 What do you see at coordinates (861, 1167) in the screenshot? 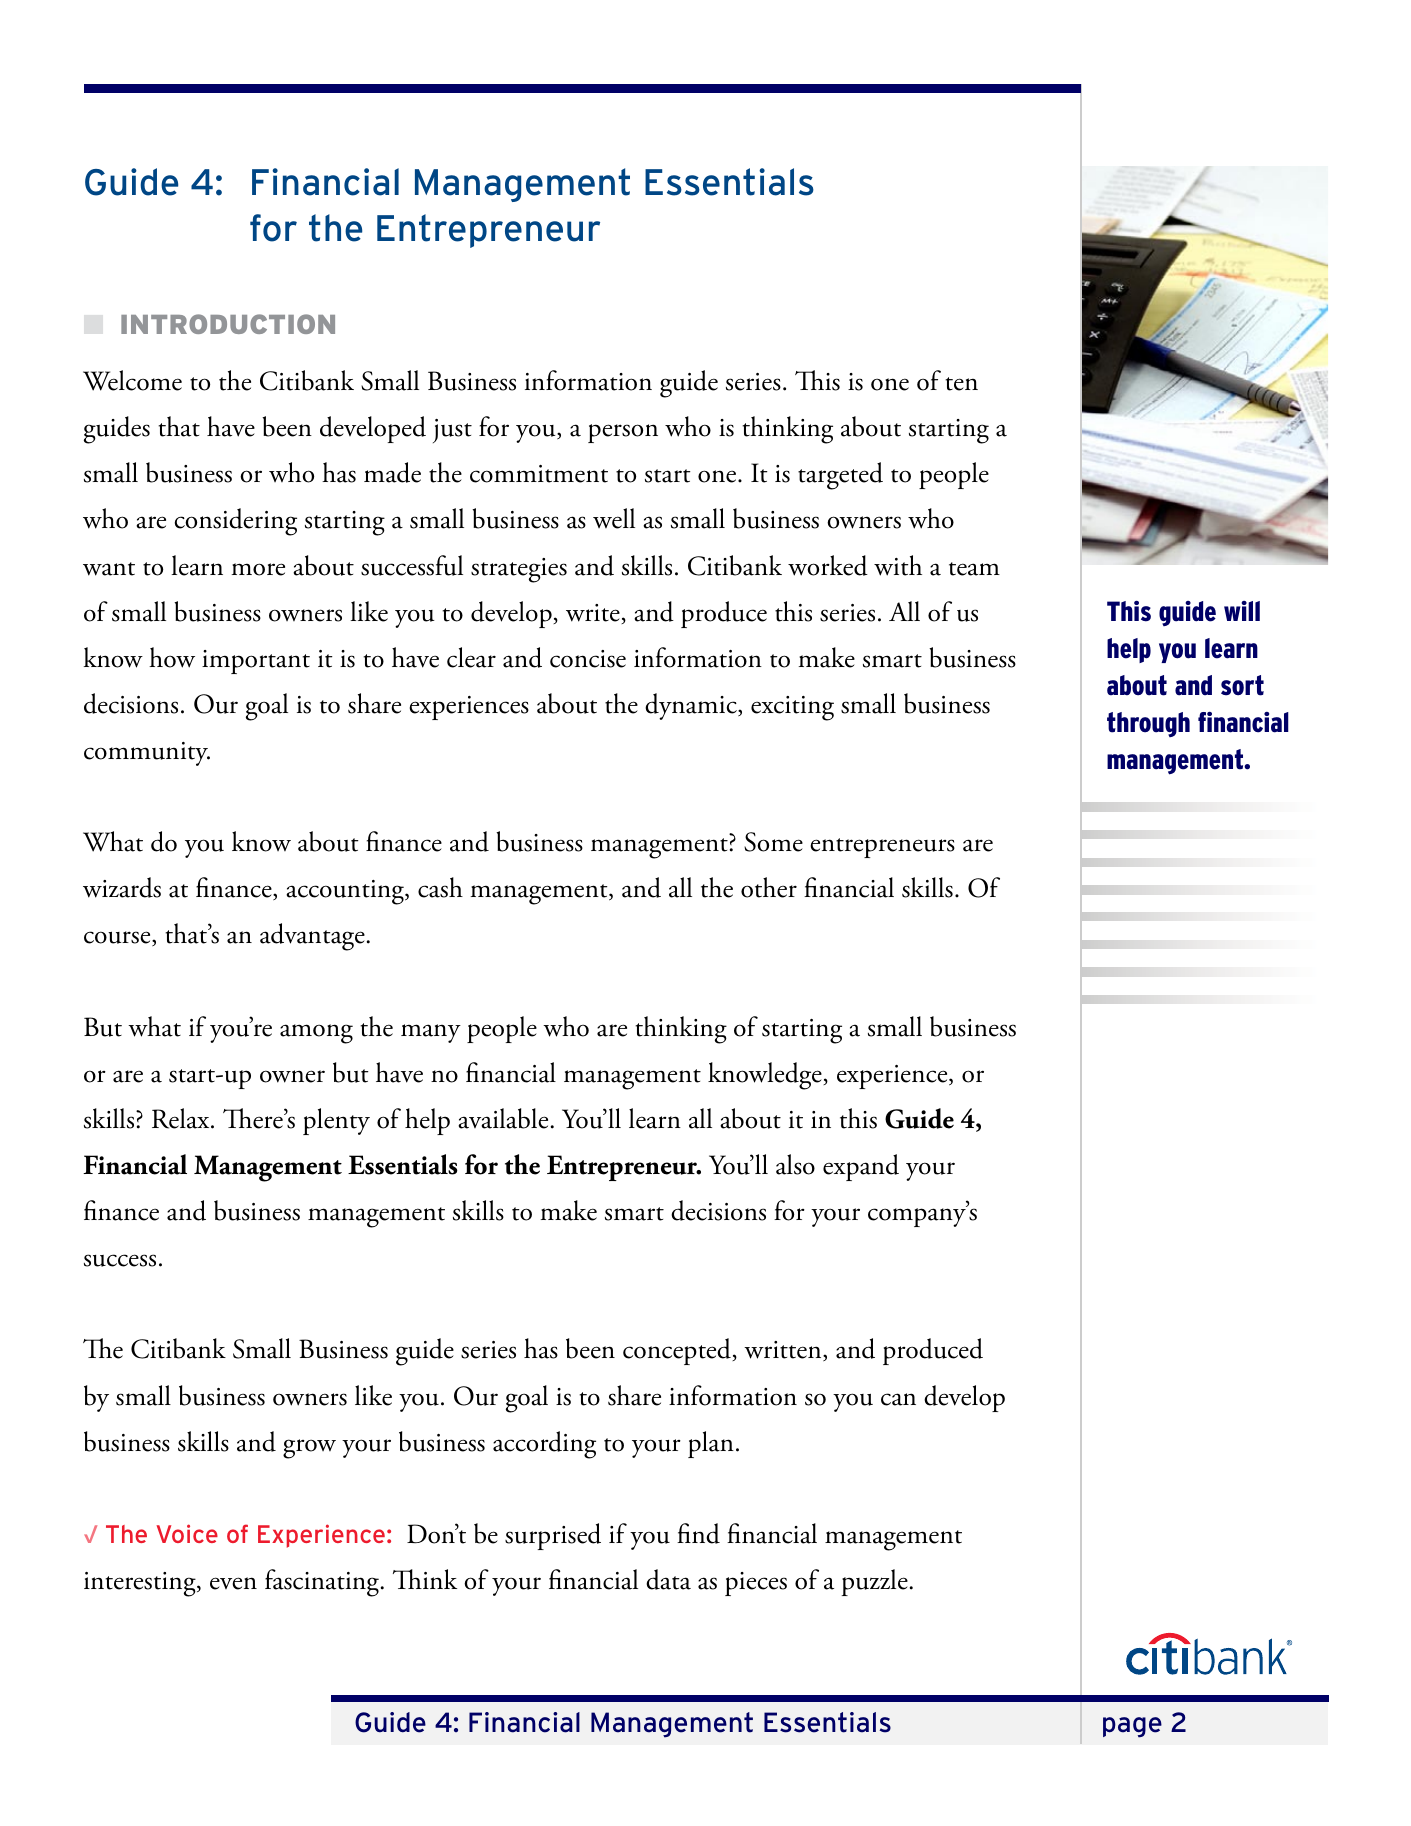
I see `expand` at bounding box center [861, 1167].
